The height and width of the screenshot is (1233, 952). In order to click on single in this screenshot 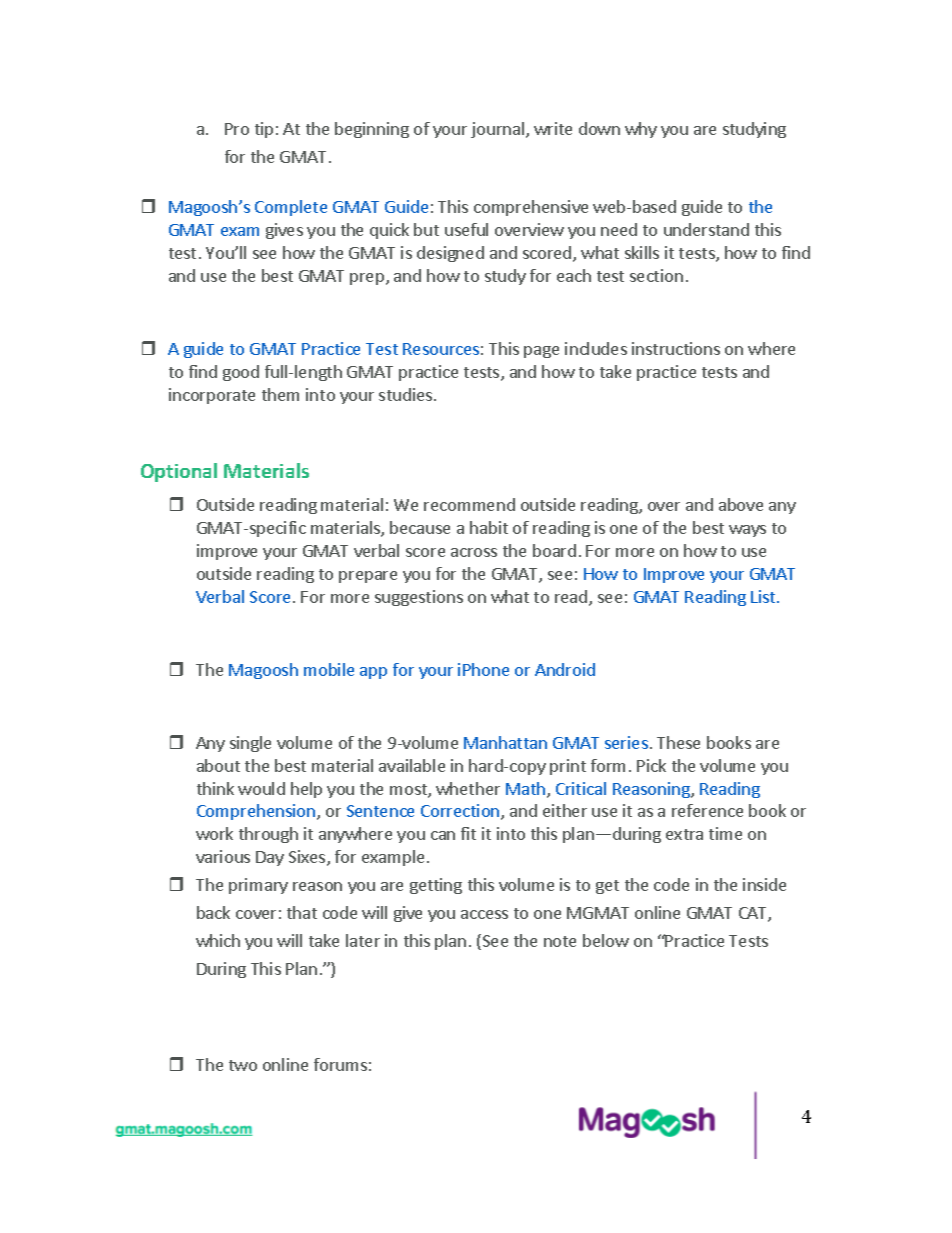, I will do `click(250, 744)`.
